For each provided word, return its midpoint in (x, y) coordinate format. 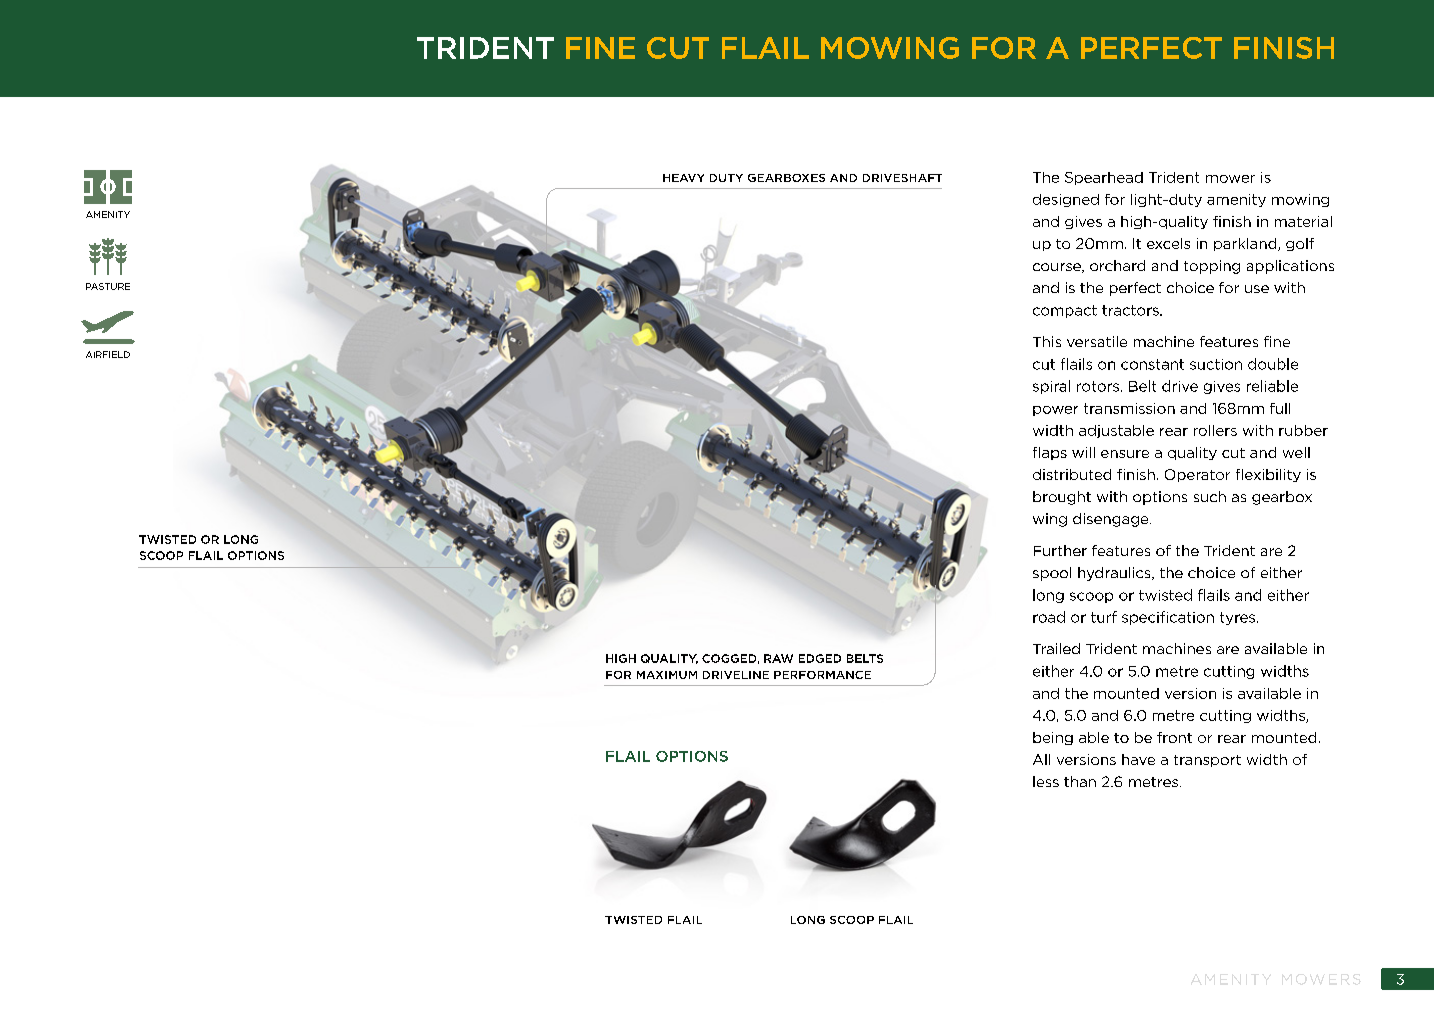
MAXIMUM (667, 675)
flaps (1050, 453)
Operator (1197, 475)
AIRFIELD (108, 354)
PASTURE (108, 286)
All (1041, 759)
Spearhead (1104, 178)
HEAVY (683, 178)
